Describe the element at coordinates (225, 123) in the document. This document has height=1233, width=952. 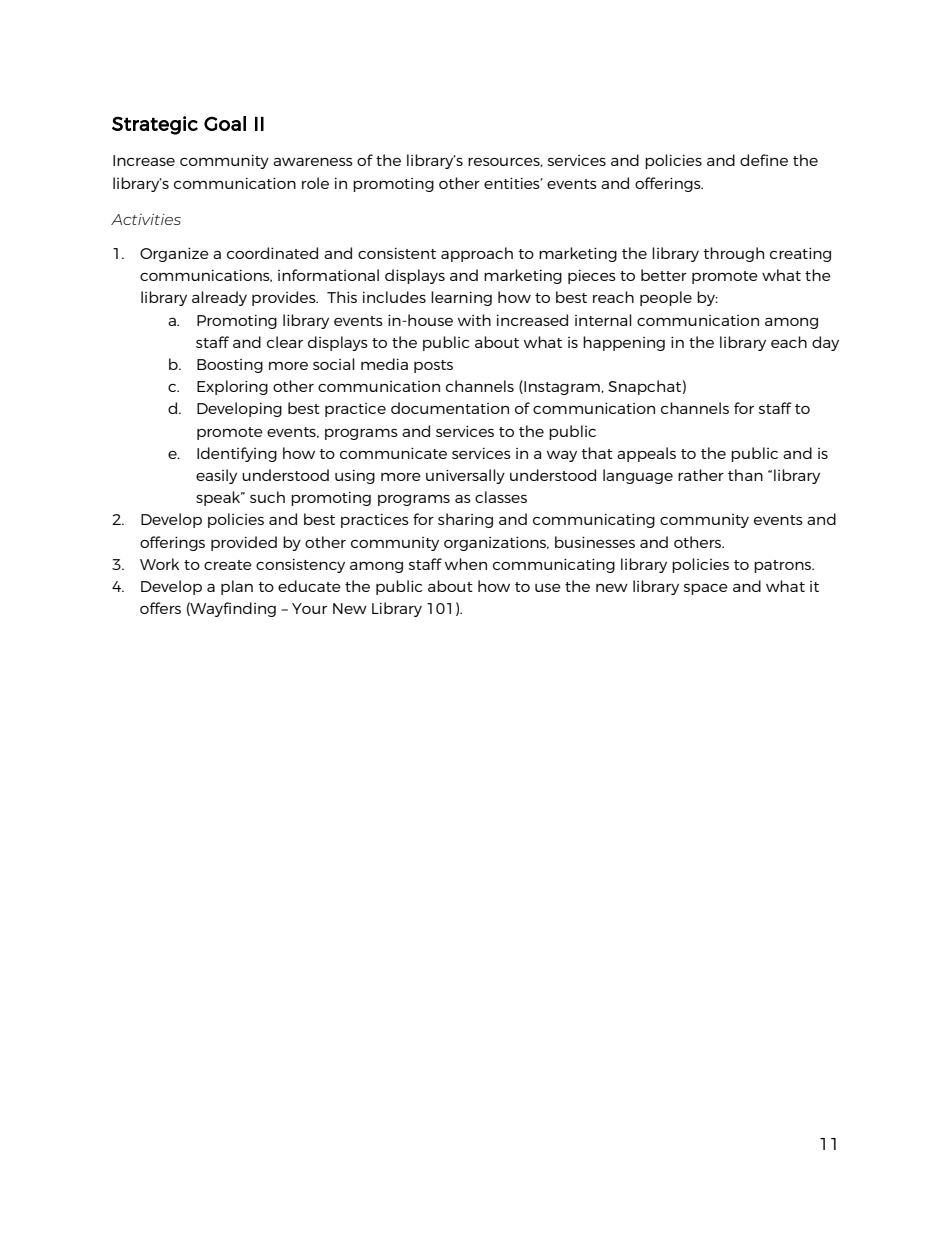
I see `Goal` at that location.
